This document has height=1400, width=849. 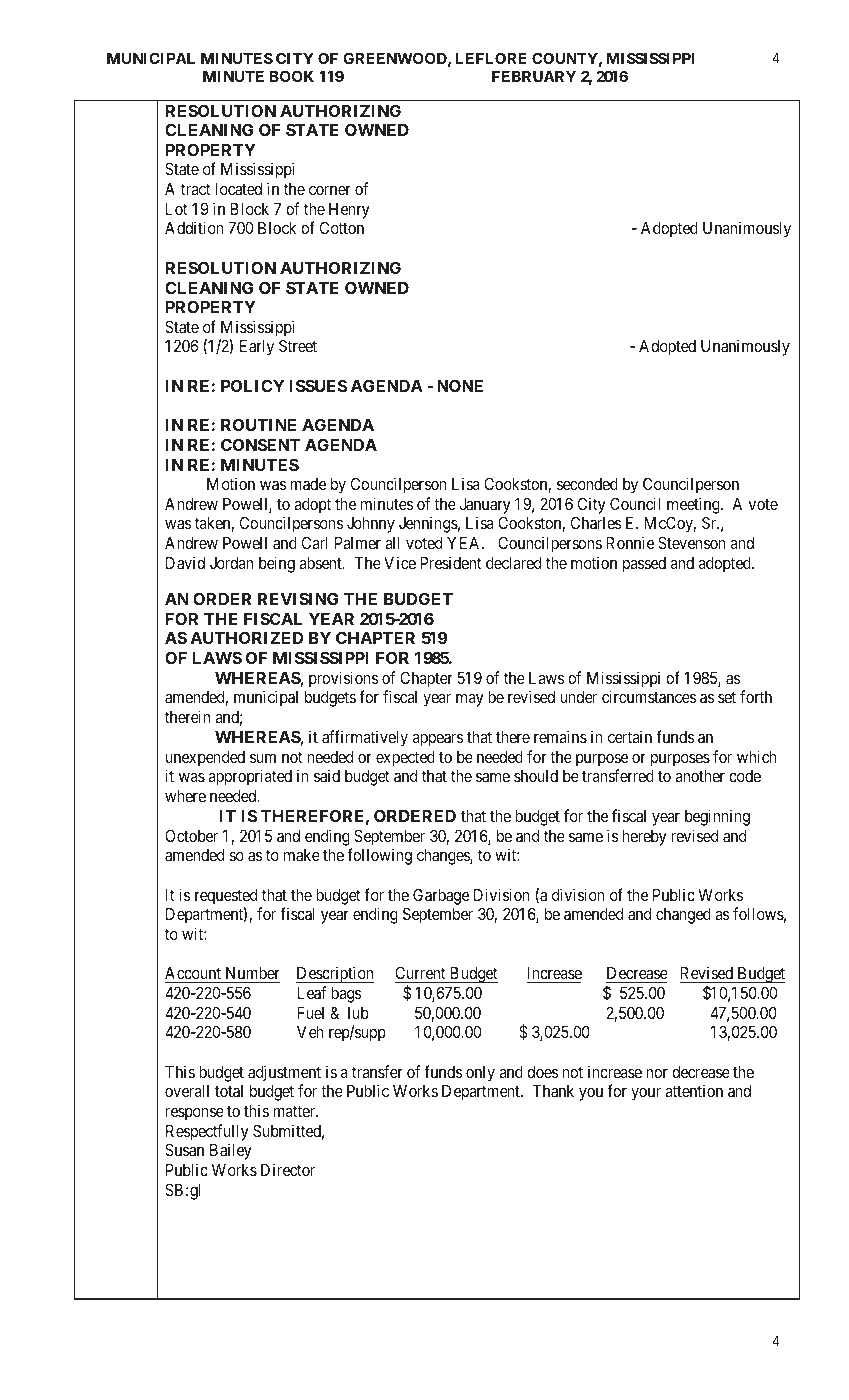 What do you see at coordinates (292, 76) in the document?
I see `BOOK` at bounding box center [292, 76].
